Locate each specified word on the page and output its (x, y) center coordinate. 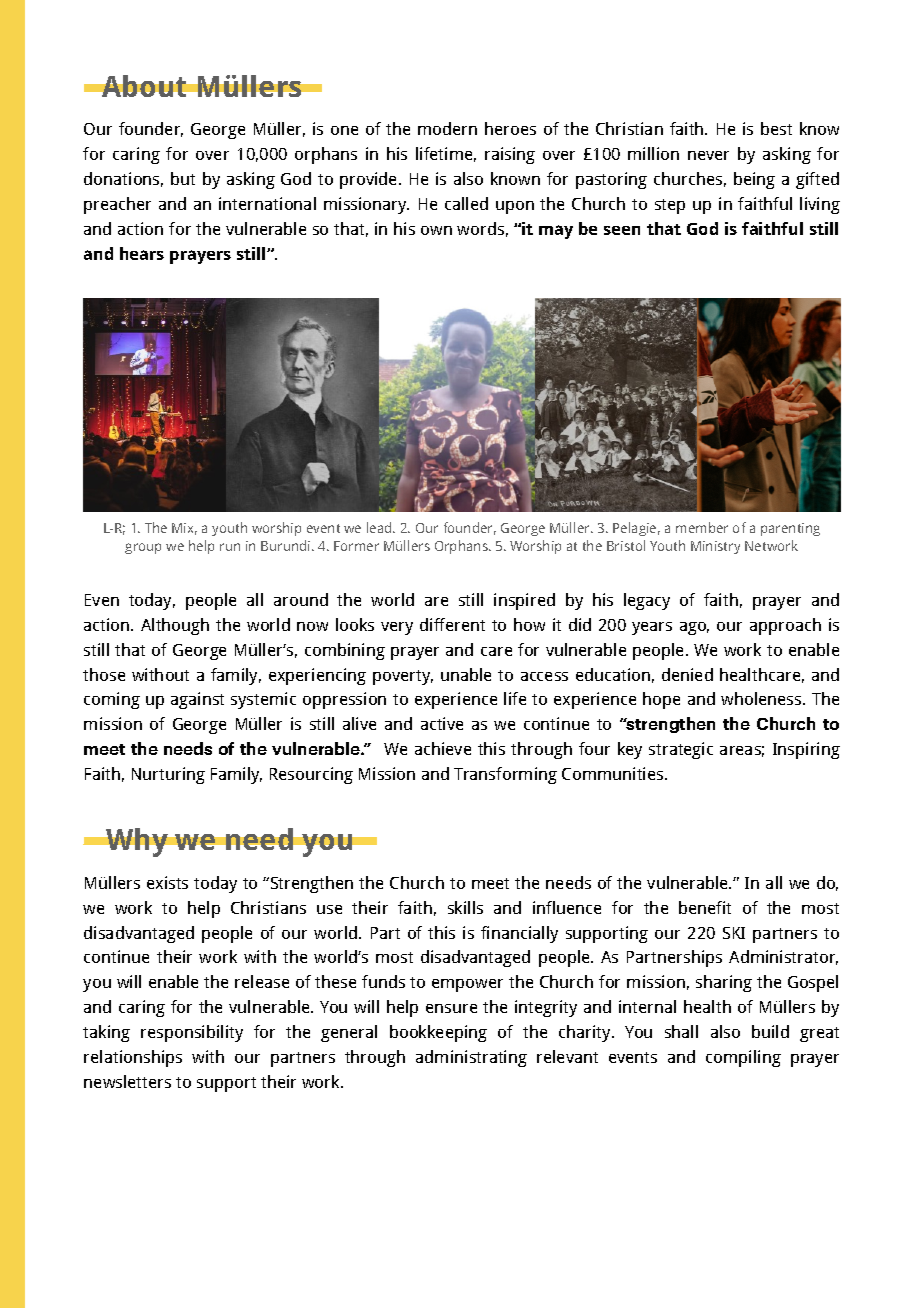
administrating (471, 1058)
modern (447, 128)
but (183, 178)
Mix (184, 529)
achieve (443, 748)
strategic (681, 750)
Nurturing (168, 775)
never (708, 155)
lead (380, 527)
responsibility (192, 1033)
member (702, 527)
